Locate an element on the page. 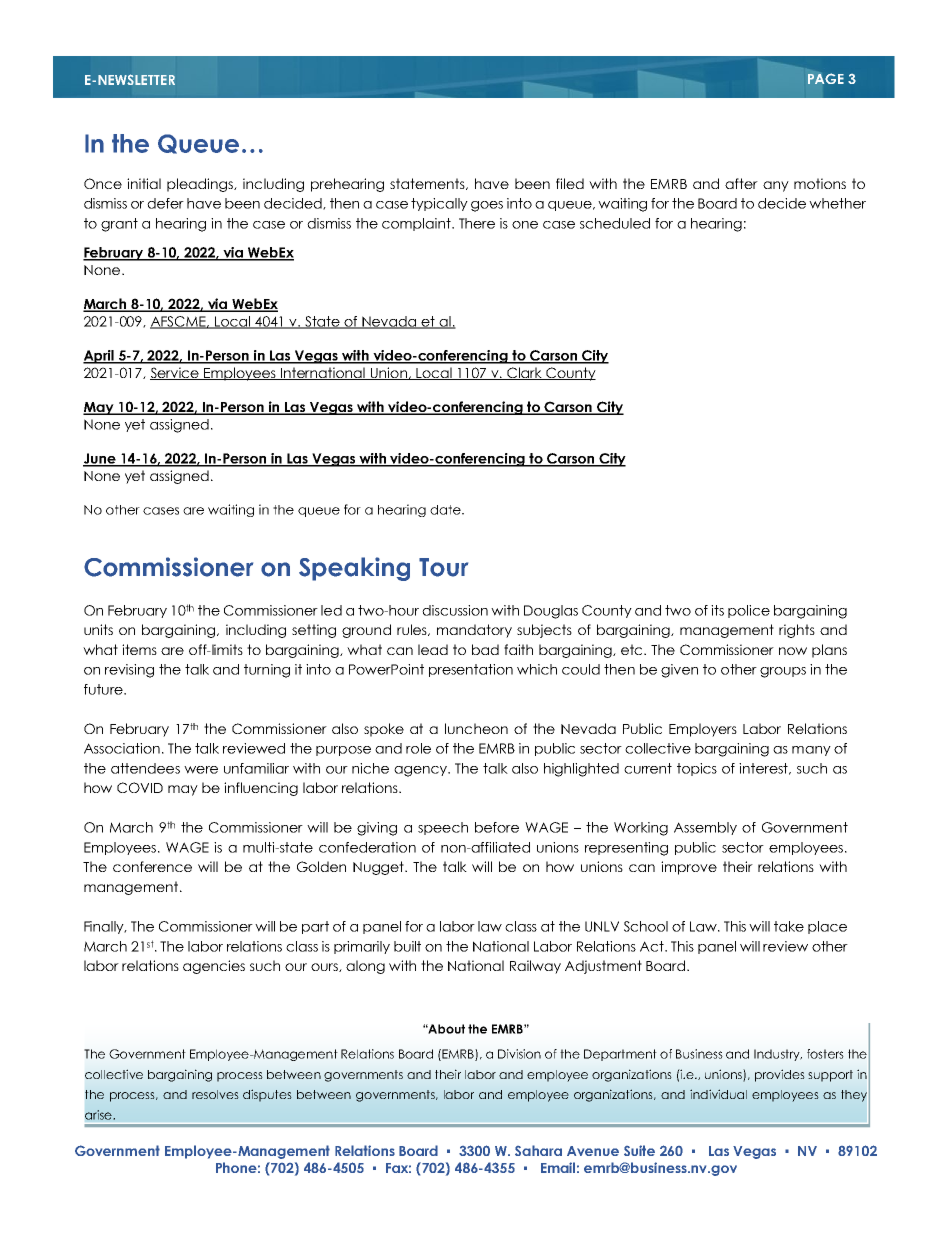 The image size is (952, 1233). resolves is located at coordinates (215, 1094).
